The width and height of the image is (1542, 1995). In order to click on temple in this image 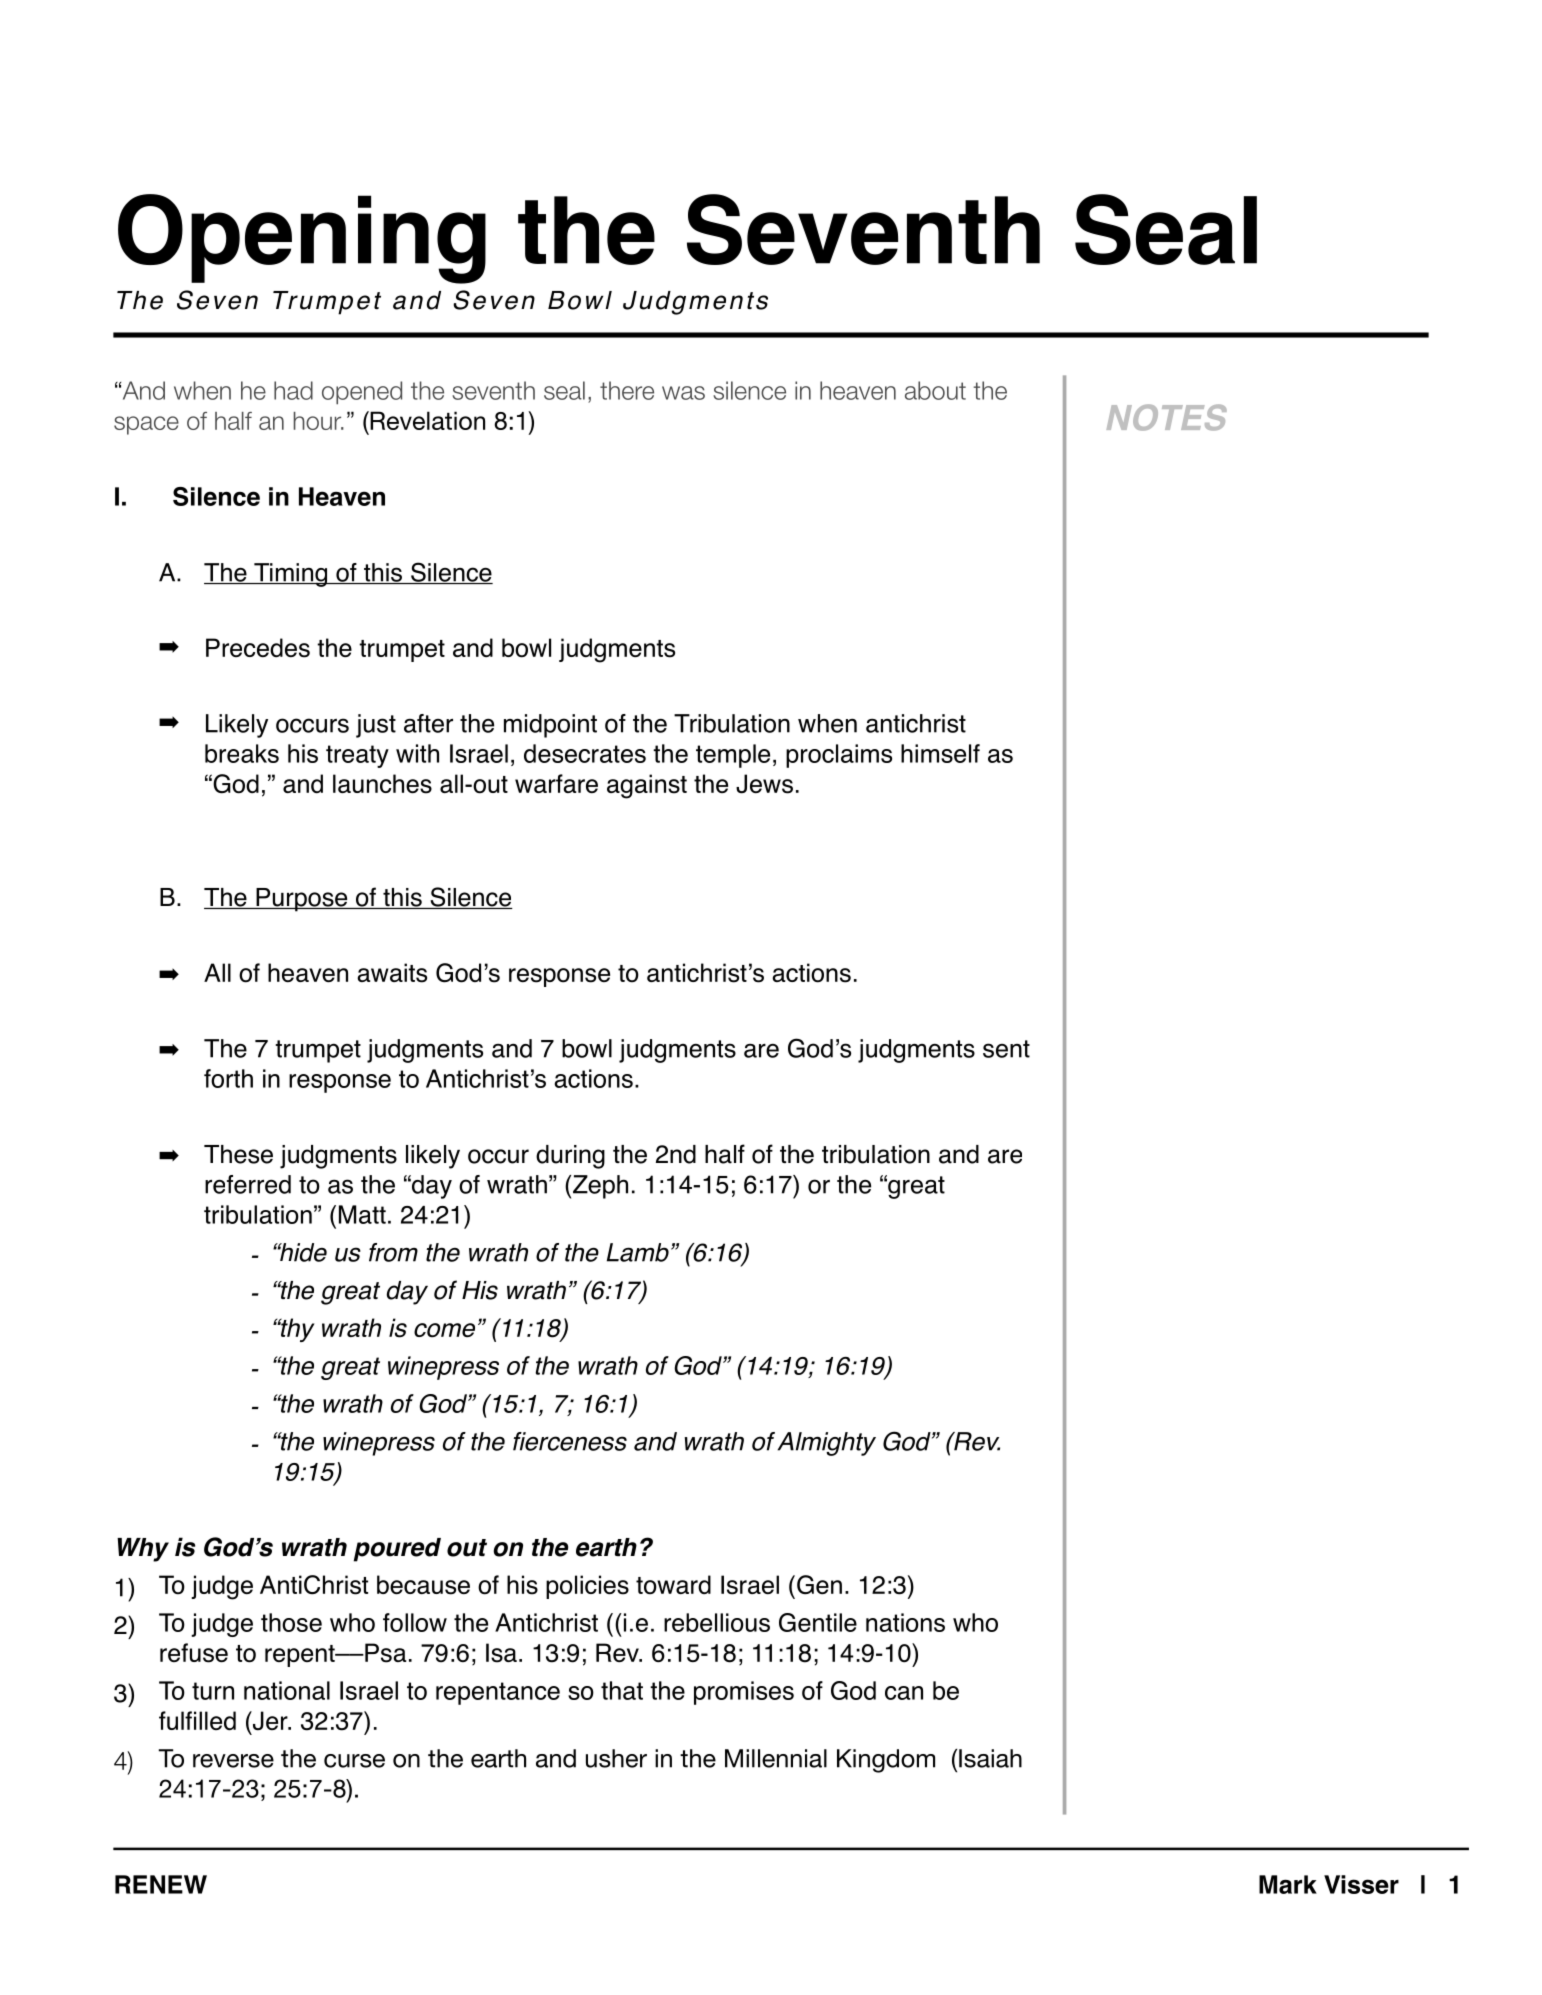, I will do `click(733, 756)`.
